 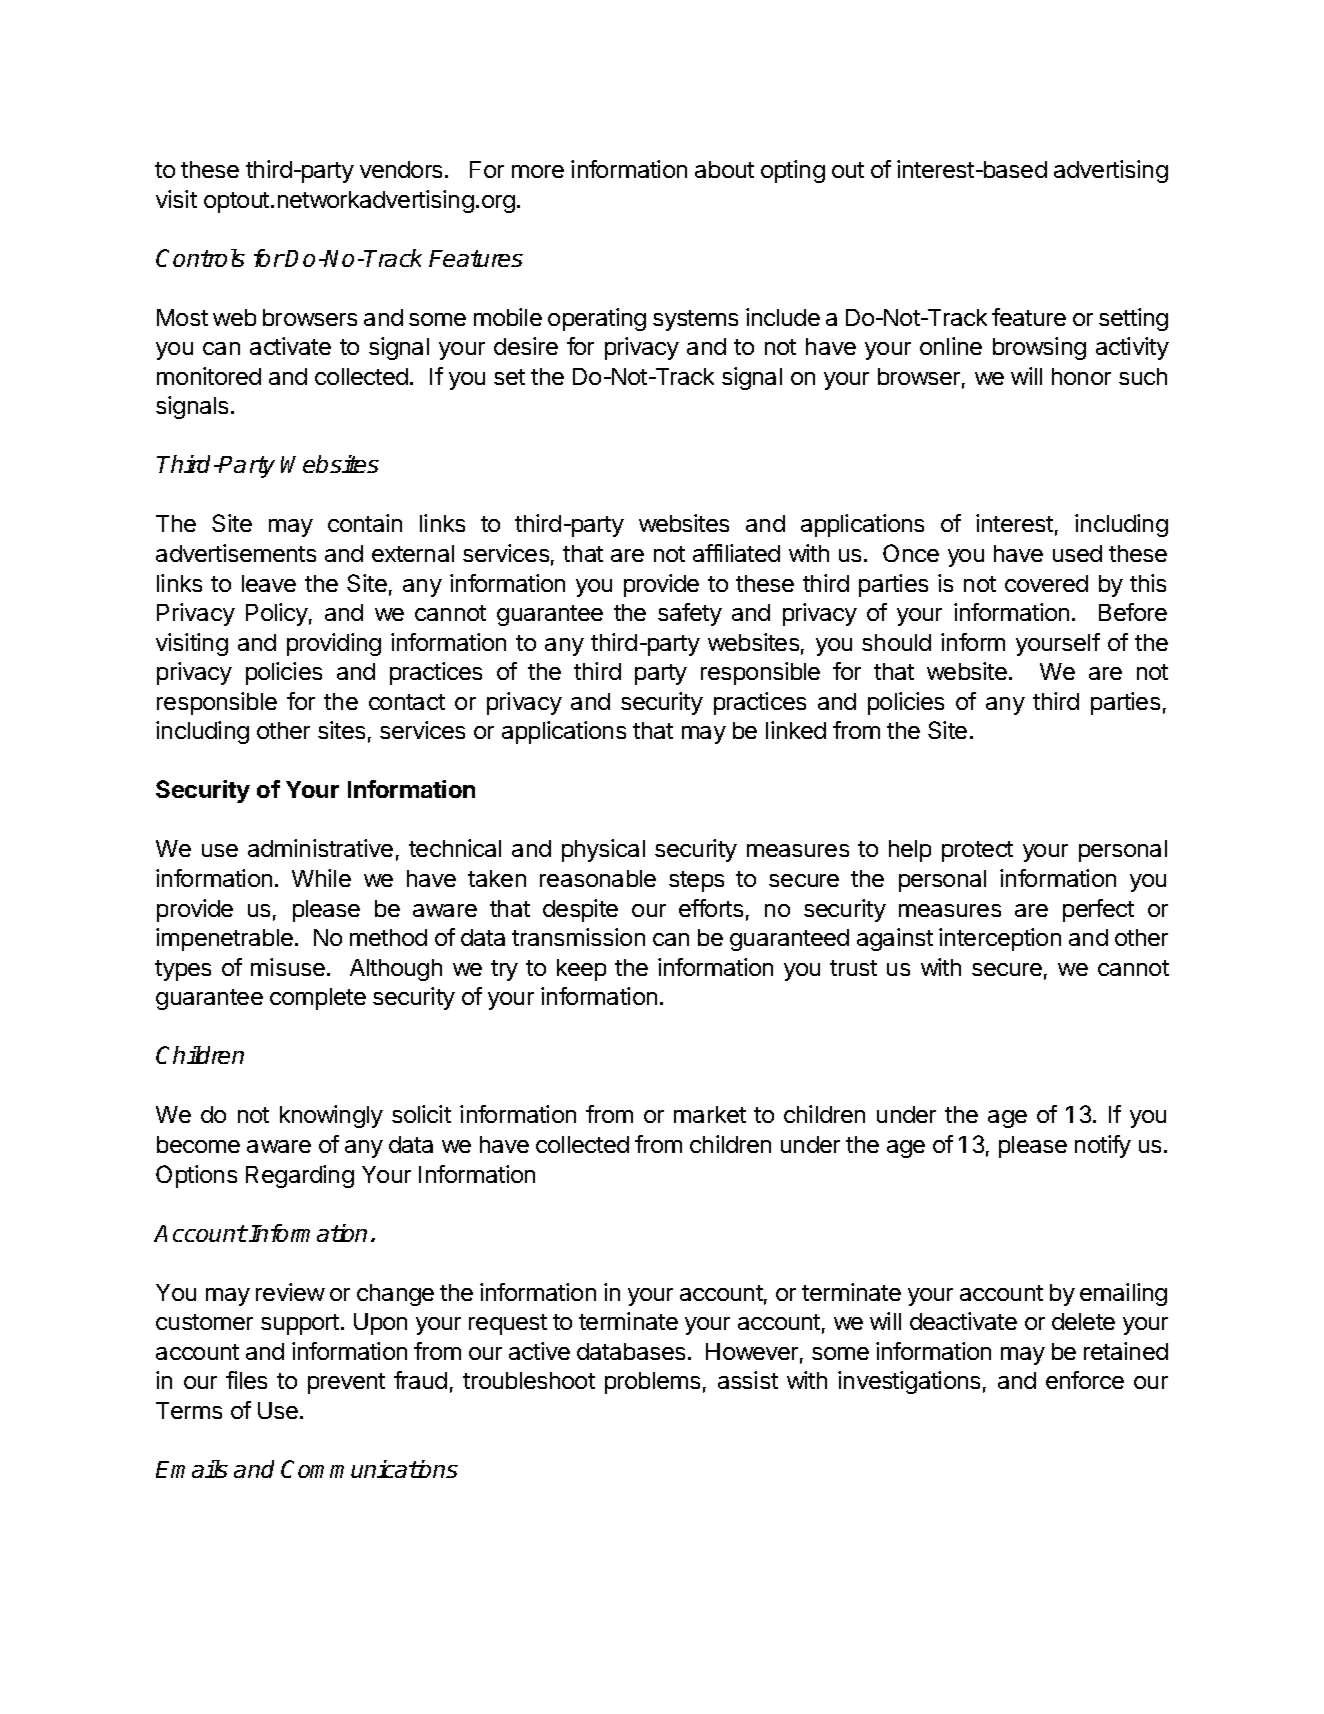 What do you see at coordinates (346, 1383) in the screenshot?
I see `prevent` at bounding box center [346, 1383].
